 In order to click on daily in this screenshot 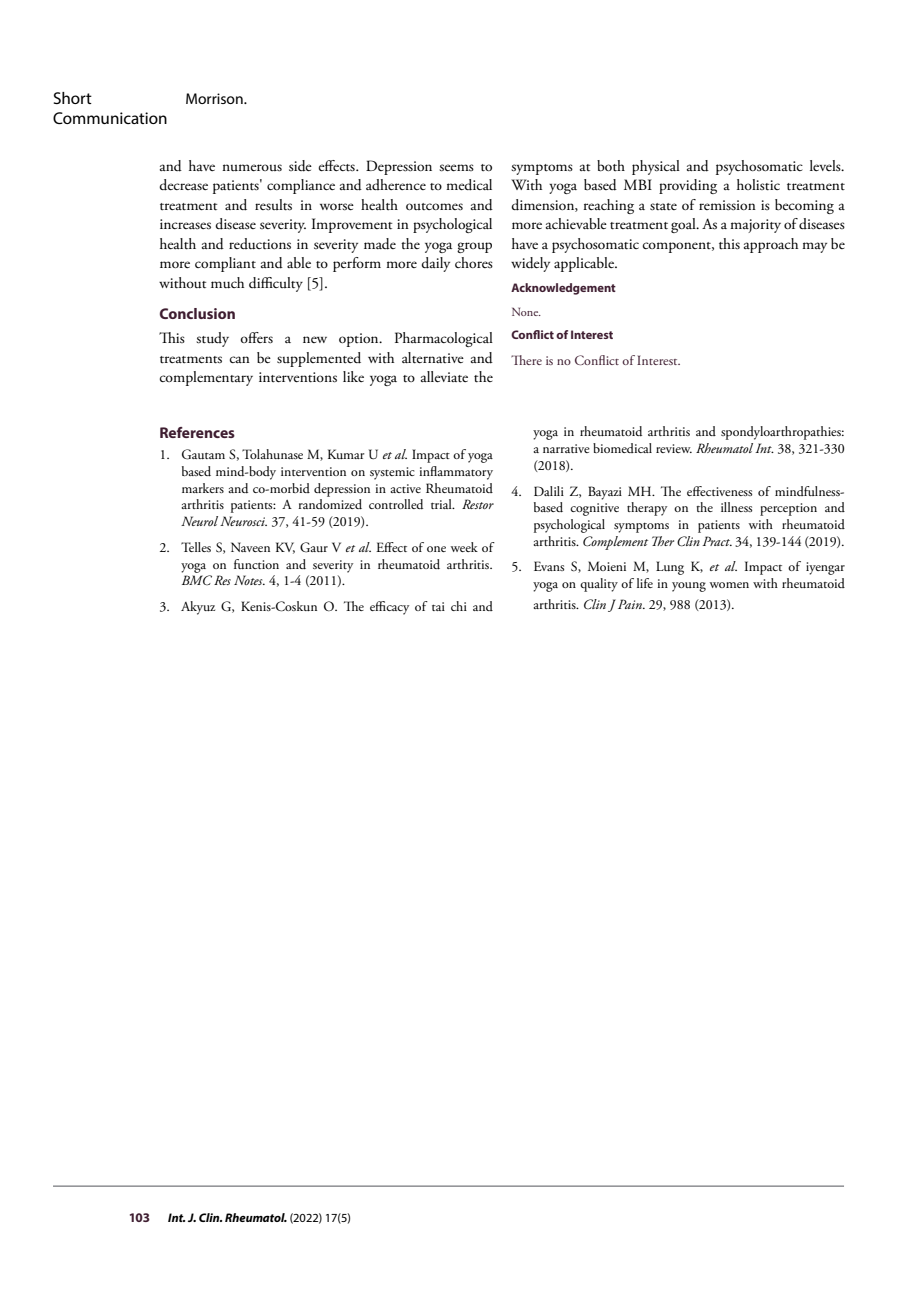, I will do `click(435, 264)`.
